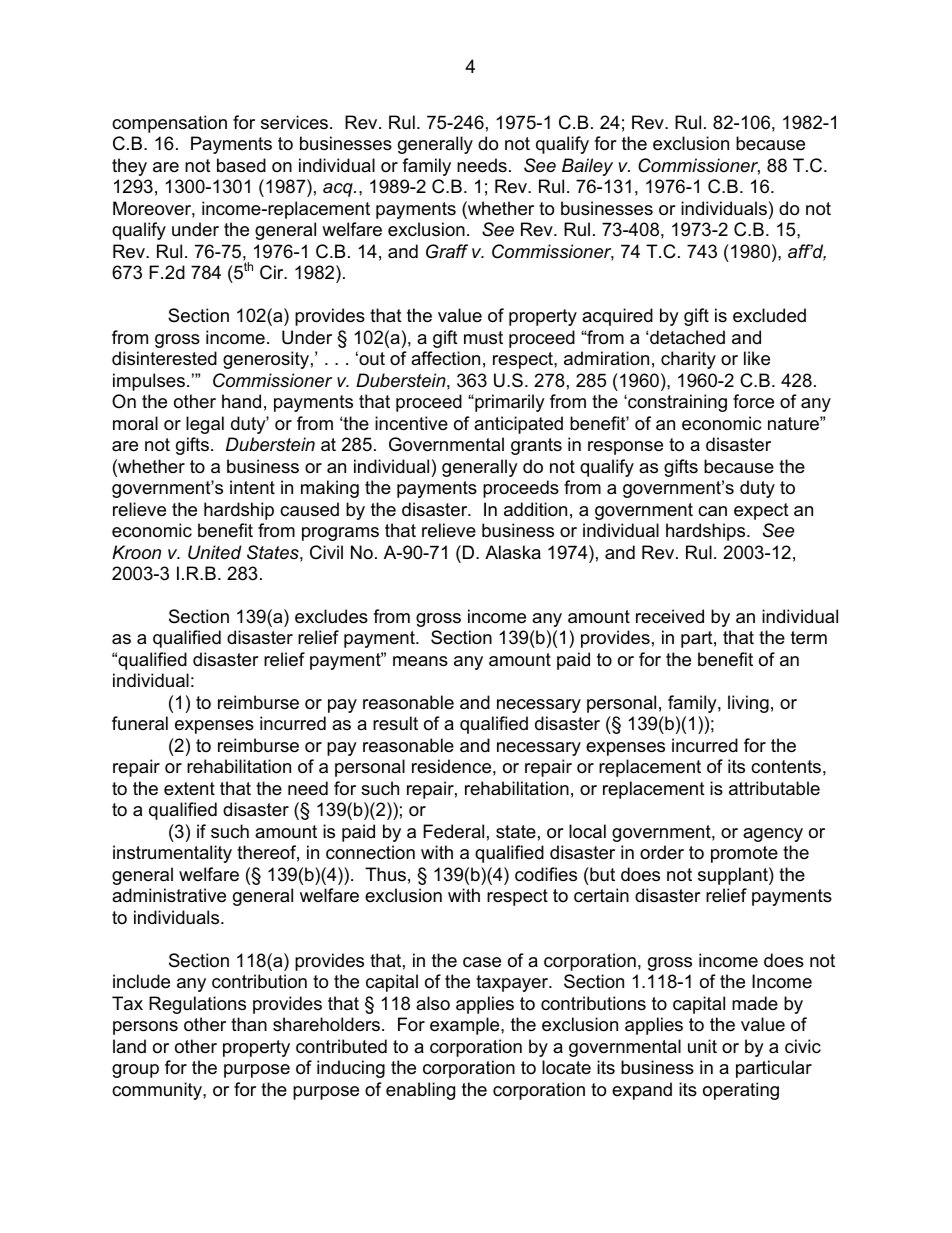  What do you see at coordinates (241, 165) in the screenshot?
I see `based` at bounding box center [241, 165].
